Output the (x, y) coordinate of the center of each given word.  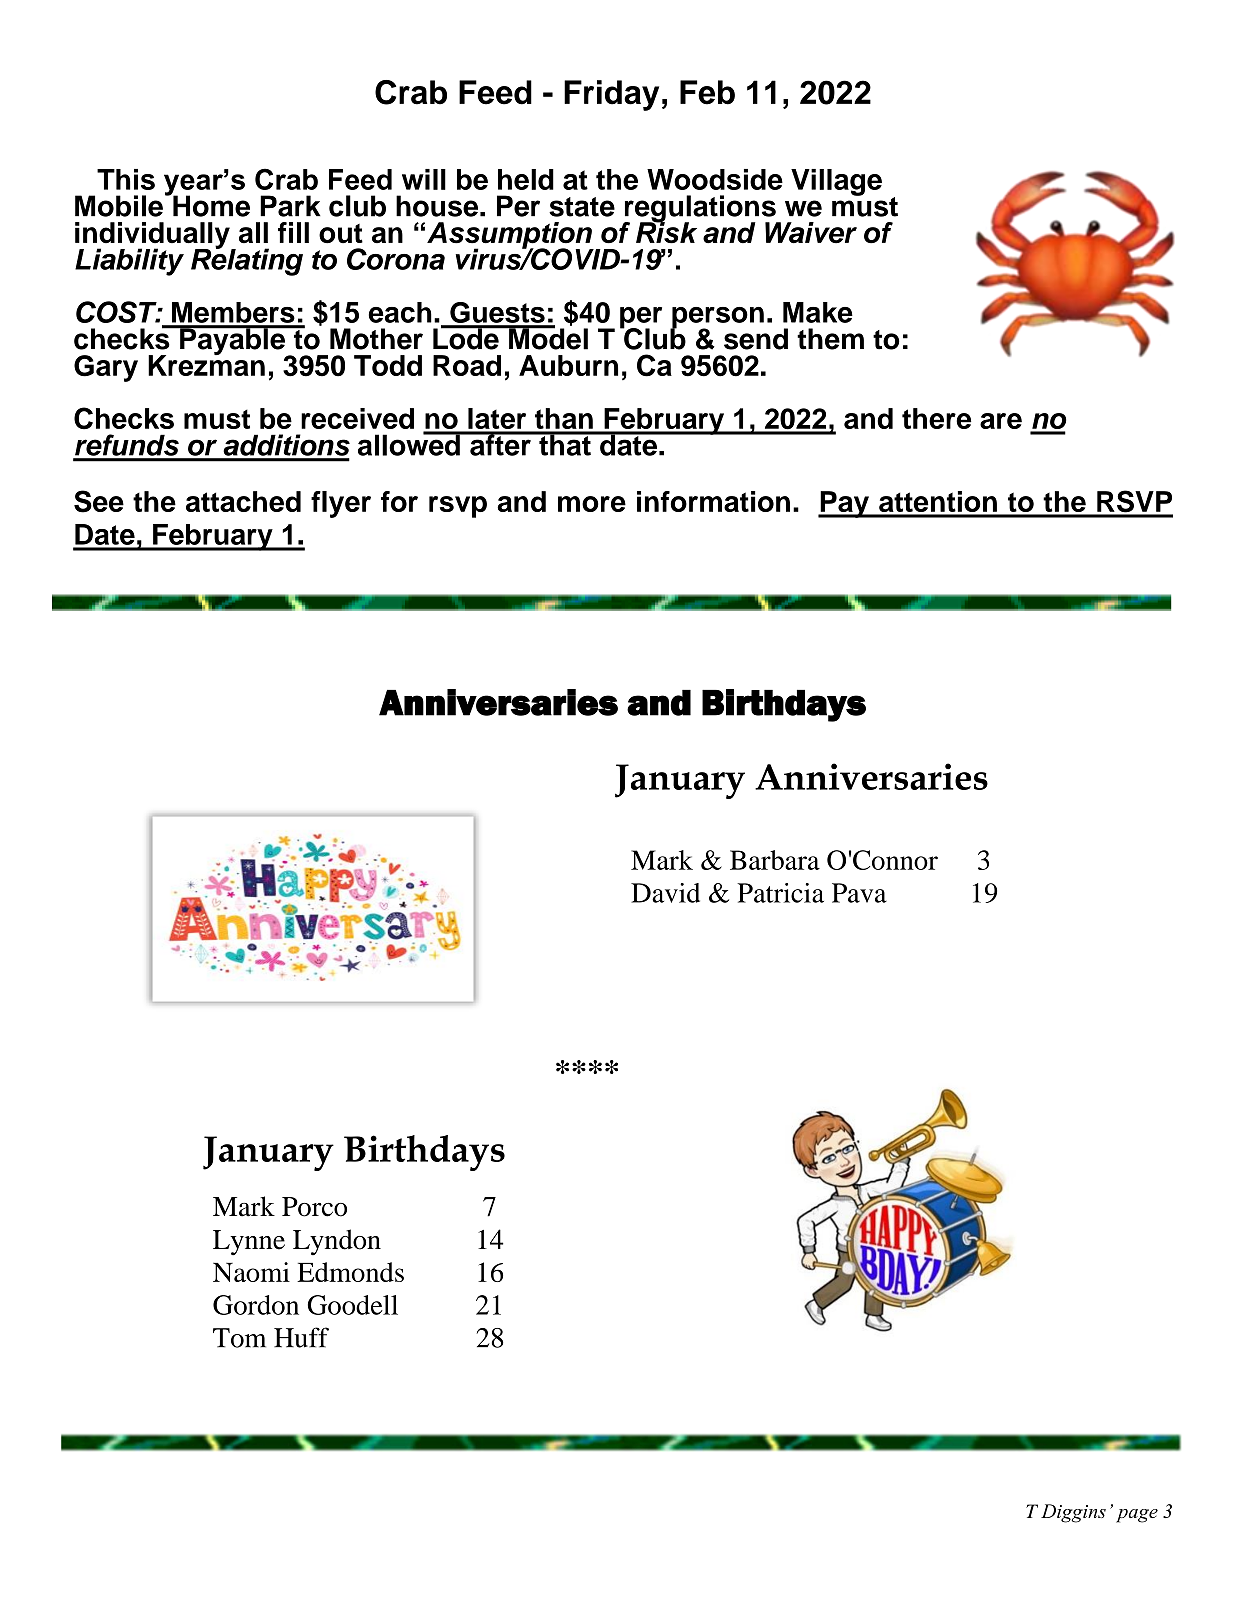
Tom (239, 1338)
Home (210, 205)
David (665, 893)
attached (243, 501)
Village (836, 182)
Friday (611, 95)
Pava (859, 893)
